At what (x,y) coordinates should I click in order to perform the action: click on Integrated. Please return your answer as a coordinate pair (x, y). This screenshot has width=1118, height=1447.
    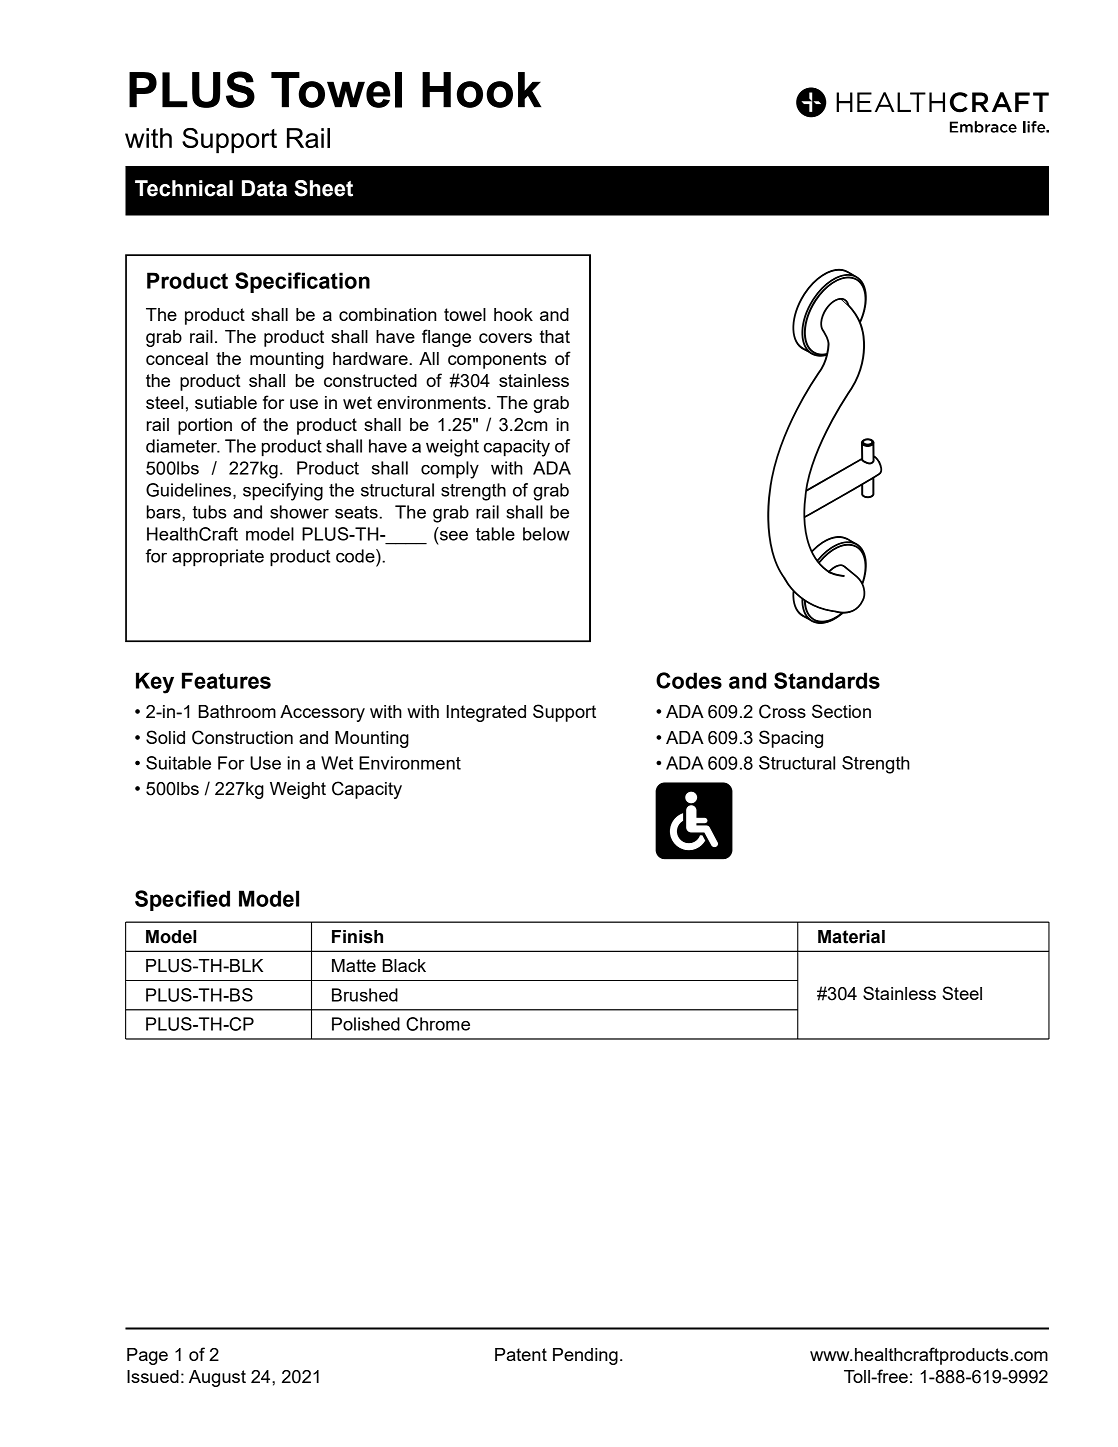
    Looking at the image, I should click on (486, 713).
